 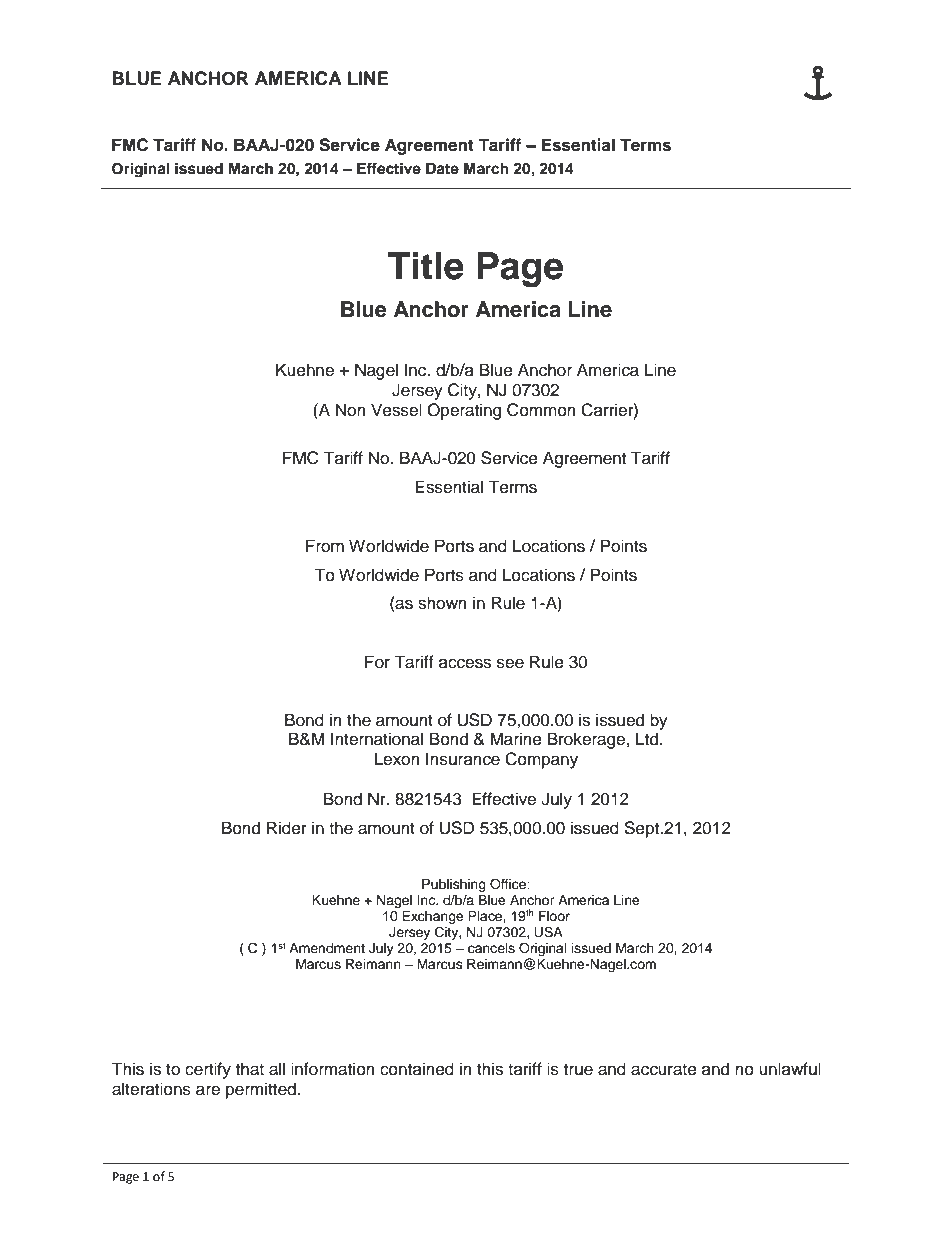 What do you see at coordinates (648, 739) in the screenshot?
I see `Ltd` at bounding box center [648, 739].
